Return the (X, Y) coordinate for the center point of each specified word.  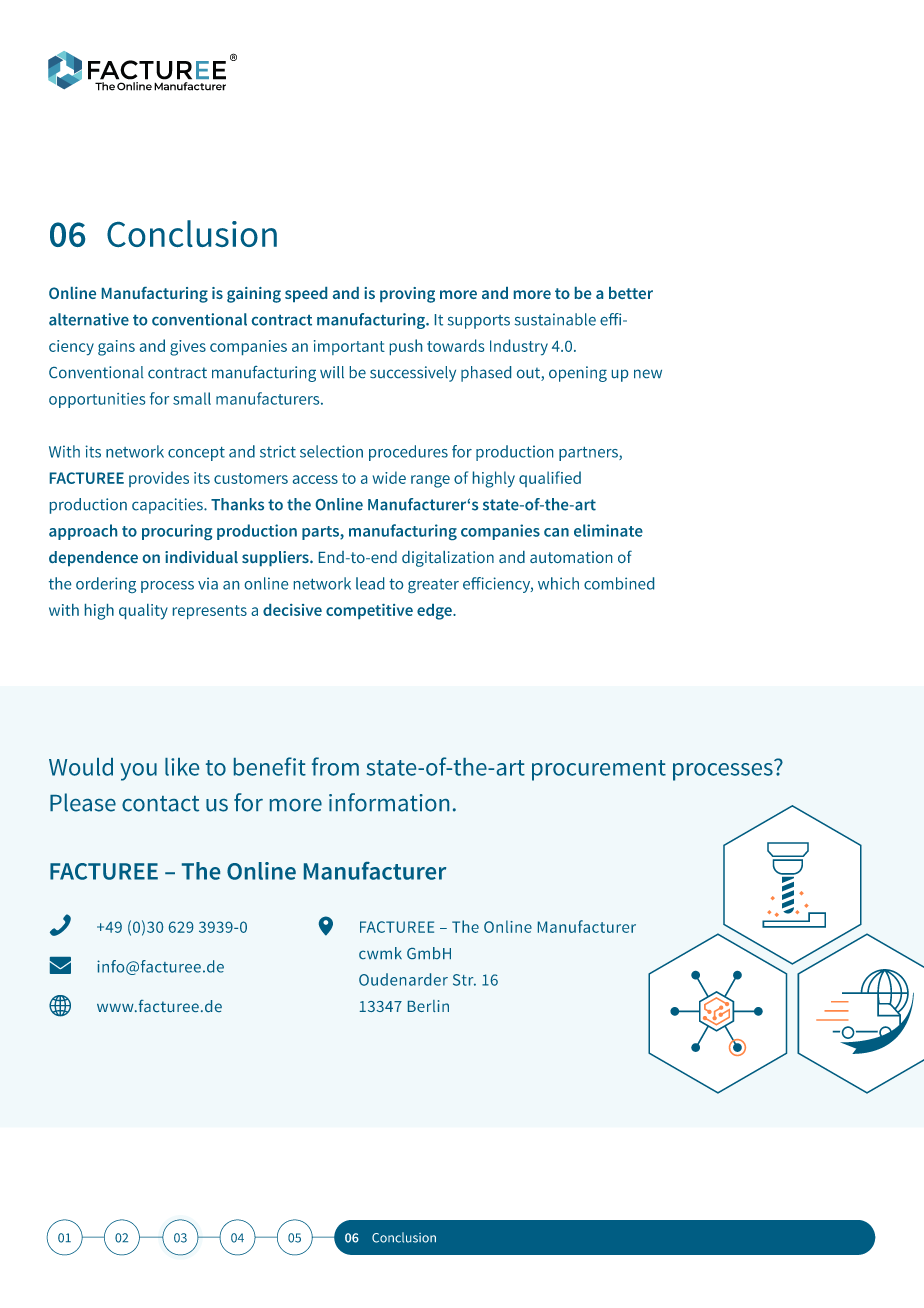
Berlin (428, 1006)
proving (407, 295)
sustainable (555, 319)
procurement (599, 770)
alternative (89, 319)
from (335, 766)
